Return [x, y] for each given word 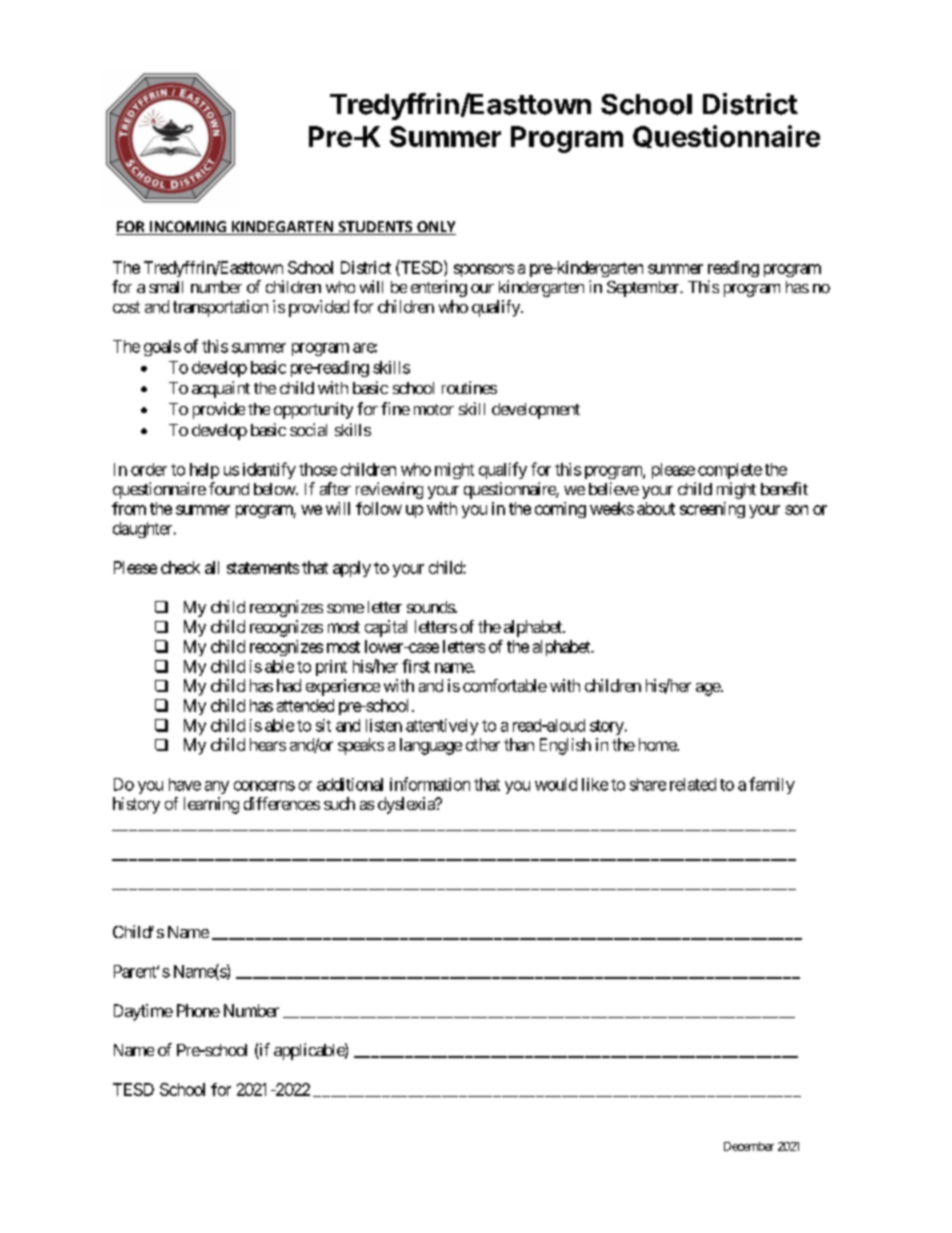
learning [211, 805]
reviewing [389, 490]
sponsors [484, 270]
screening [712, 510]
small [166, 287]
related [693, 784]
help [204, 471]
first [416, 666]
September [644, 289]
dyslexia [407, 805]
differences [282, 803]
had [289, 685]
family [772, 785]
